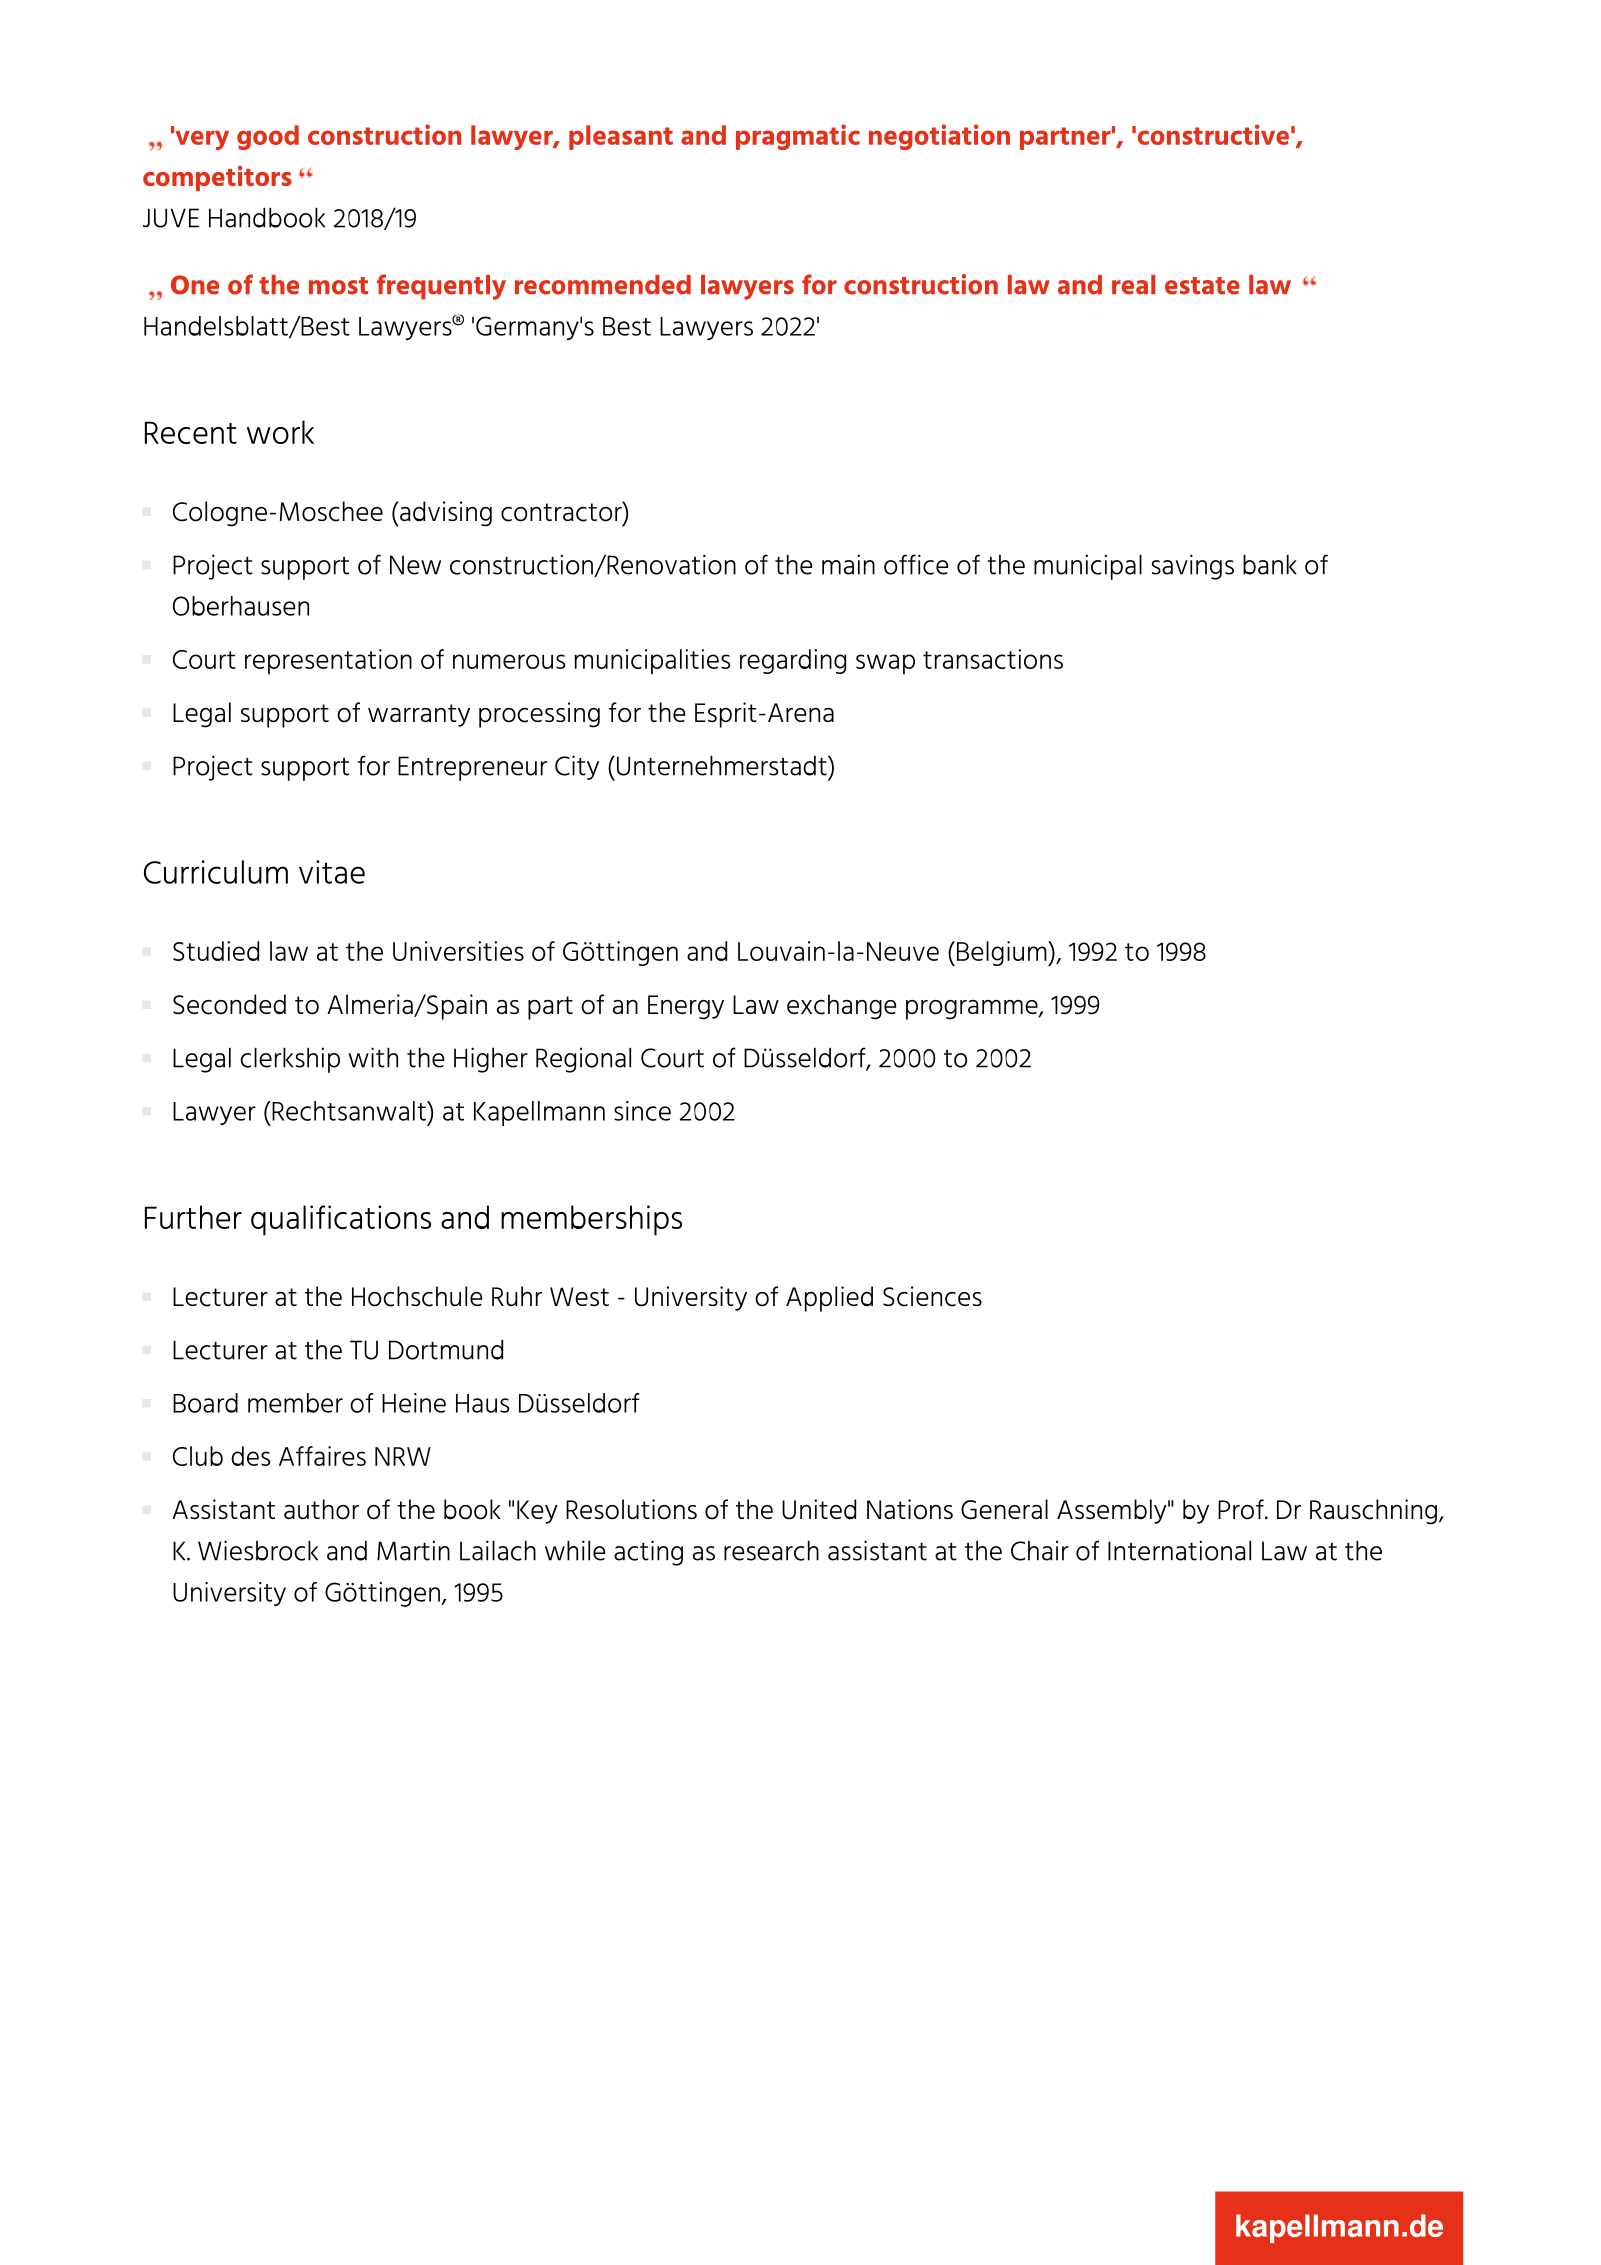  Describe the element at coordinates (268, 137) in the screenshot. I see `good` at that location.
